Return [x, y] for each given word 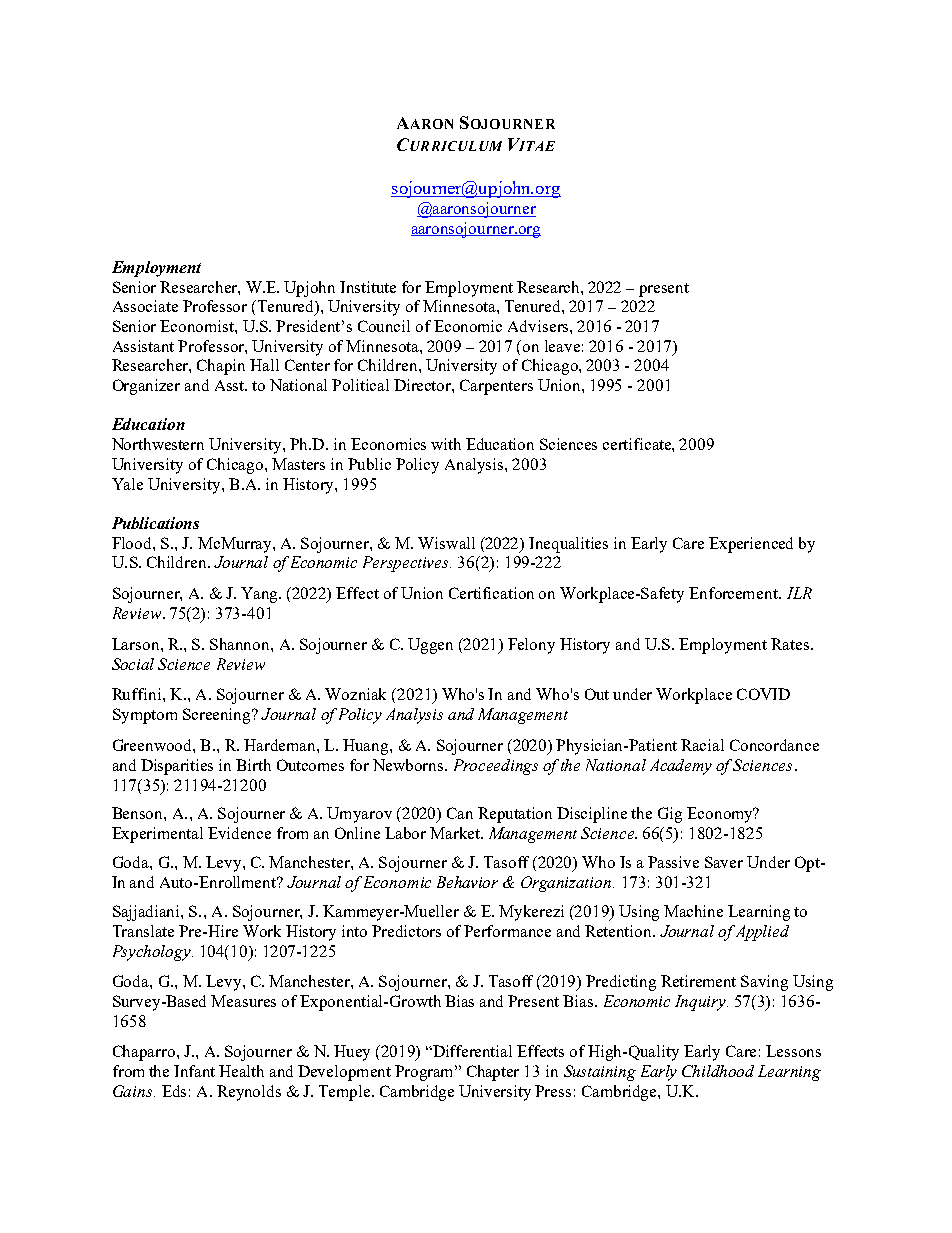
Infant [194, 1071]
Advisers [539, 326]
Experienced [751, 545]
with [446, 444]
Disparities [177, 767]
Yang [261, 595]
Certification [491, 593]
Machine [693, 911]
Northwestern [158, 444]
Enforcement [734, 593]
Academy [681, 767]
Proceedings [496, 767]
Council [384, 326]
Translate [143, 931]
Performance [507, 931]
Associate [145, 306]
